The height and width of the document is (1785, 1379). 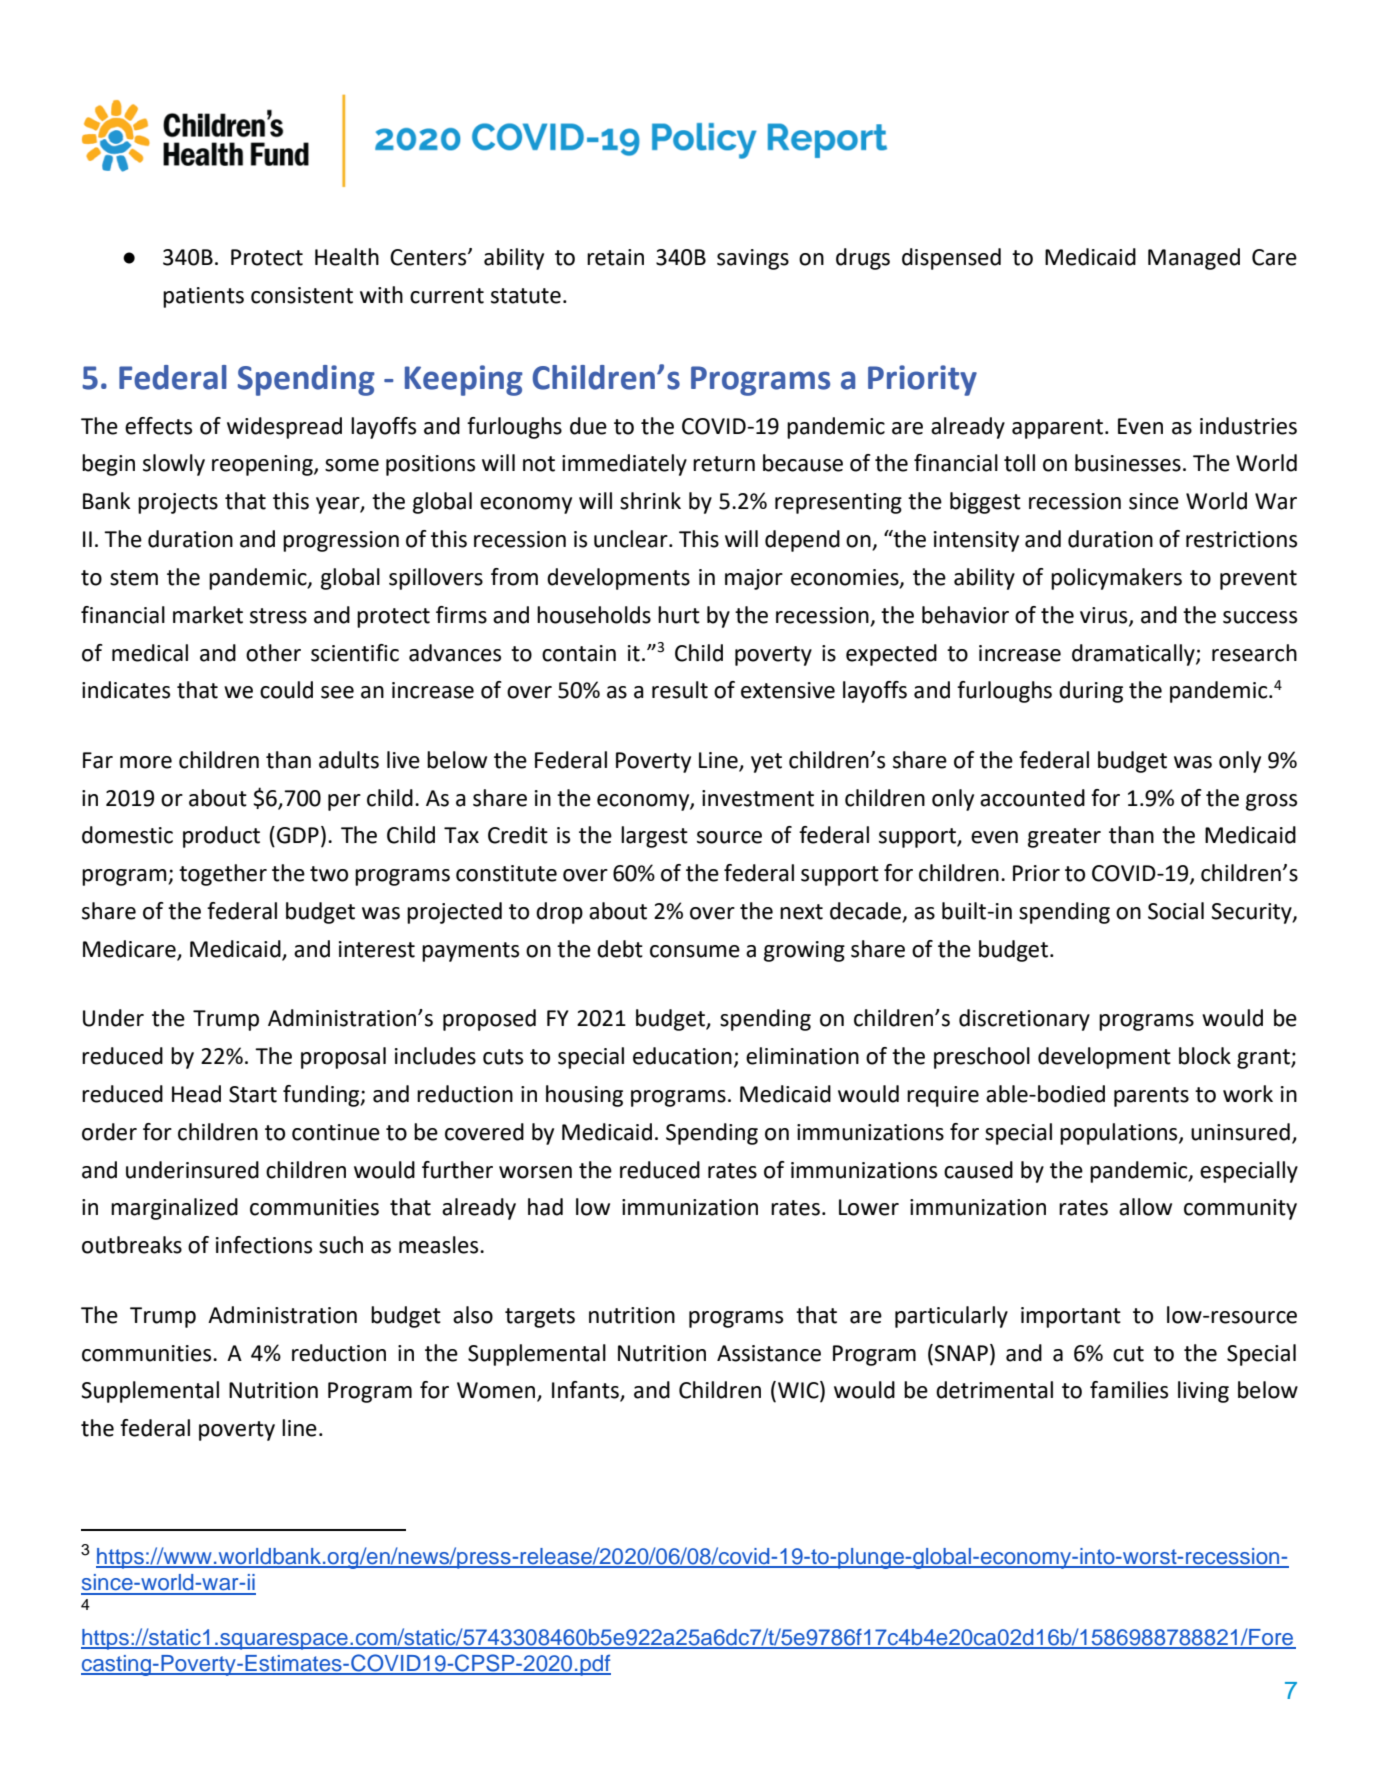 I want to click on proposal, so click(x=343, y=1058).
